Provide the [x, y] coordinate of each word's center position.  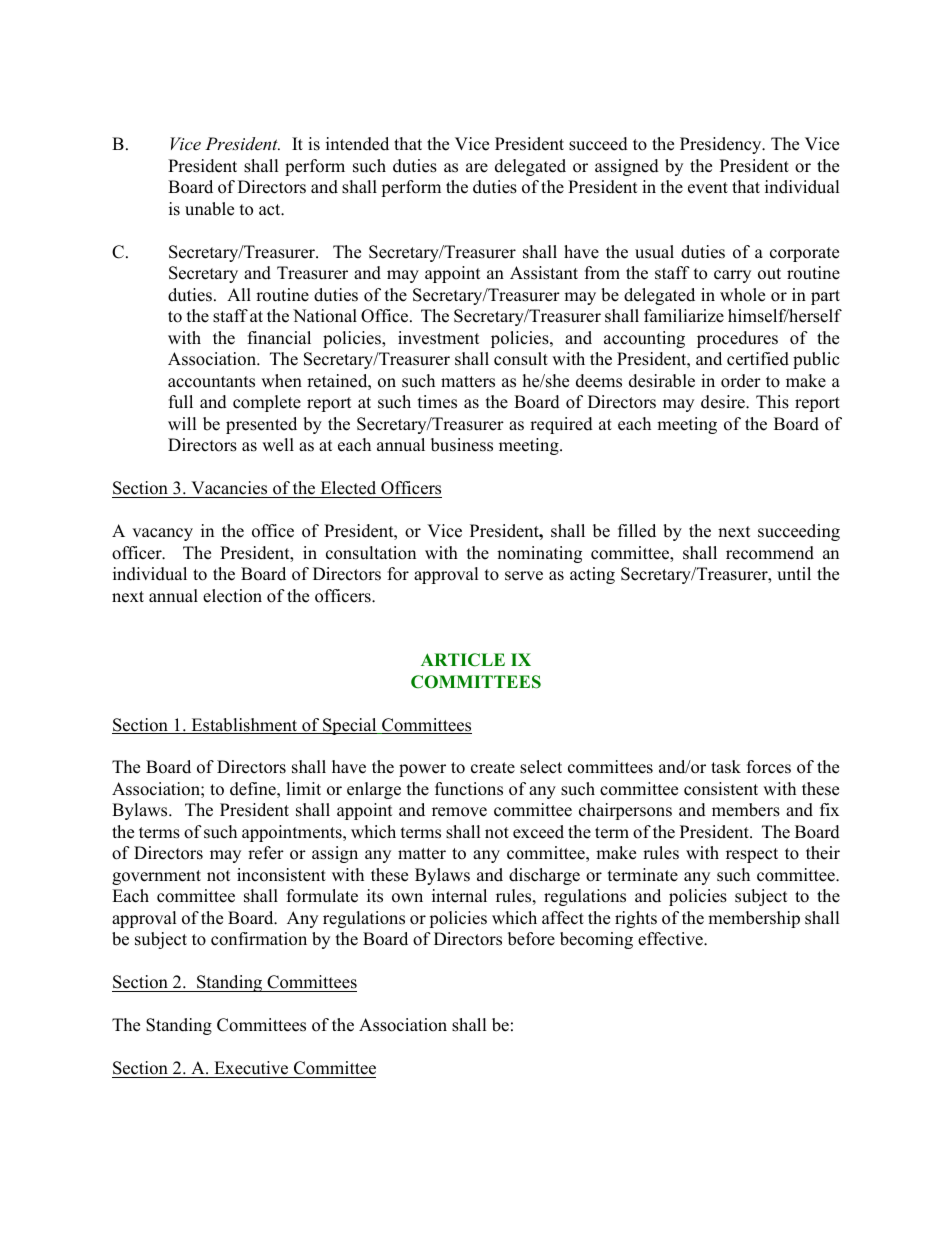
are [477, 168]
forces [769, 767]
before [531, 939]
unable [209, 209]
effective [671, 939]
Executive [251, 1068]
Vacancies [229, 488]
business [462, 445]
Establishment [244, 726]
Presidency [722, 145]
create [493, 768]
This [772, 402]
